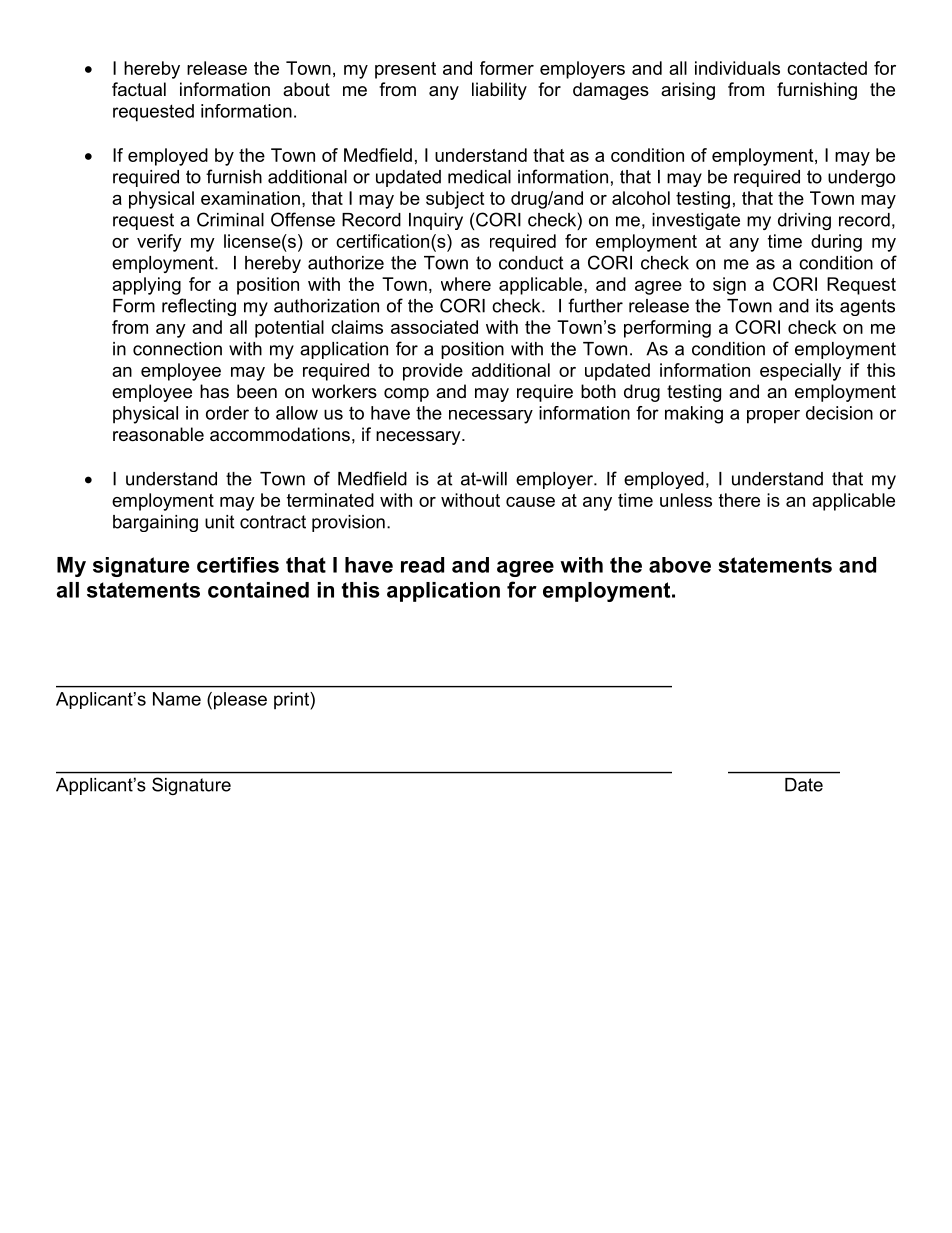  What do you see at coordinates (680, 565) in the image?
I see `above` at bounding box center [680, 565].
